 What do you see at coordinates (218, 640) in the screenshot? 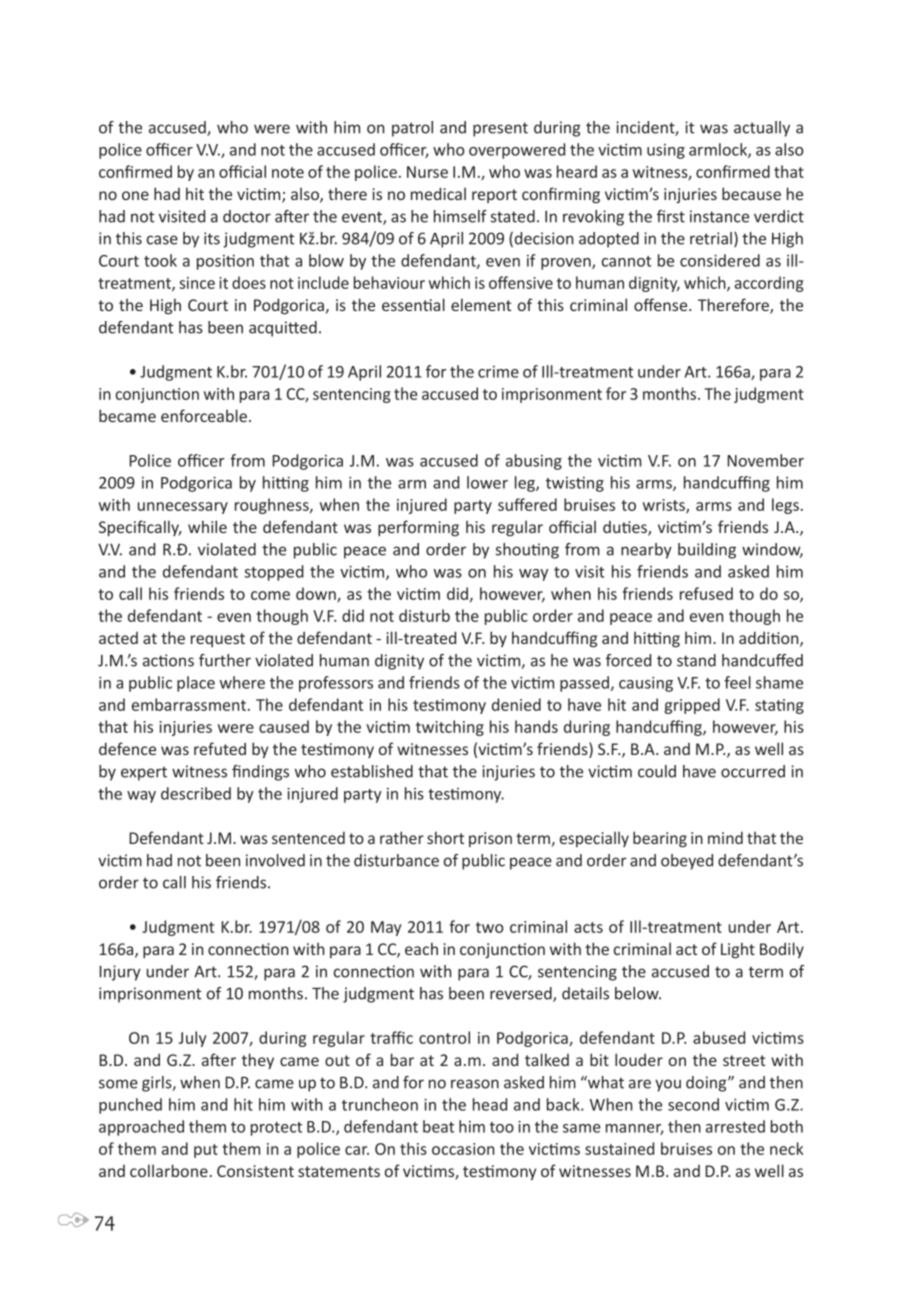
I see `request` at bounding box center [218, 640].
